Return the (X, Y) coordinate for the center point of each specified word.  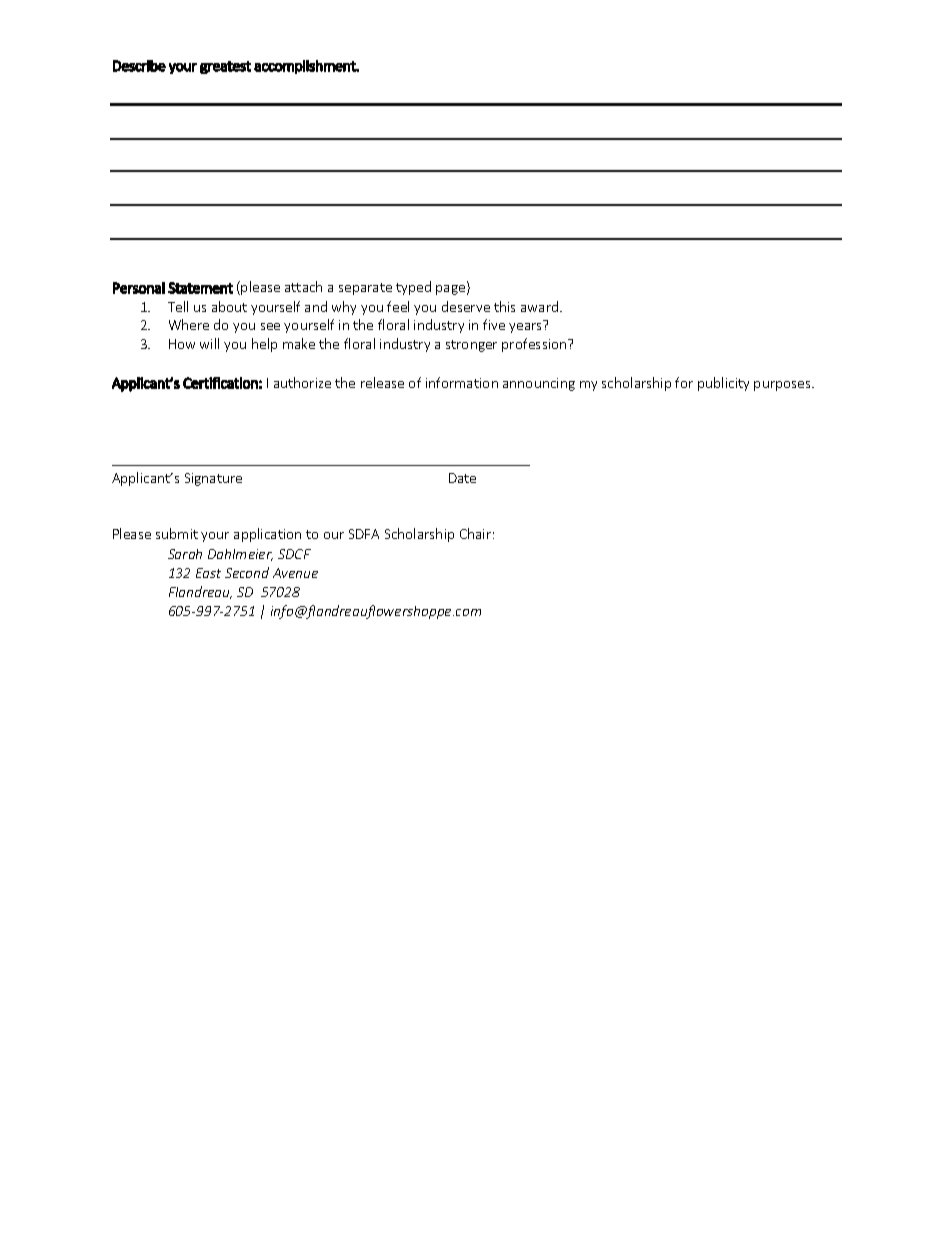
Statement (200, 288)
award (541, 306)
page (452, 290)
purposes (783, 386)
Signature (213, 479)
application (267, 535)
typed (413, 288)
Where (189, 324)
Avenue (295, 573)
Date (462, 478)
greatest (225, 67)
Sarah (185, 554)
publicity (723, 384)
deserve (466, 306)
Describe (139, 66)
